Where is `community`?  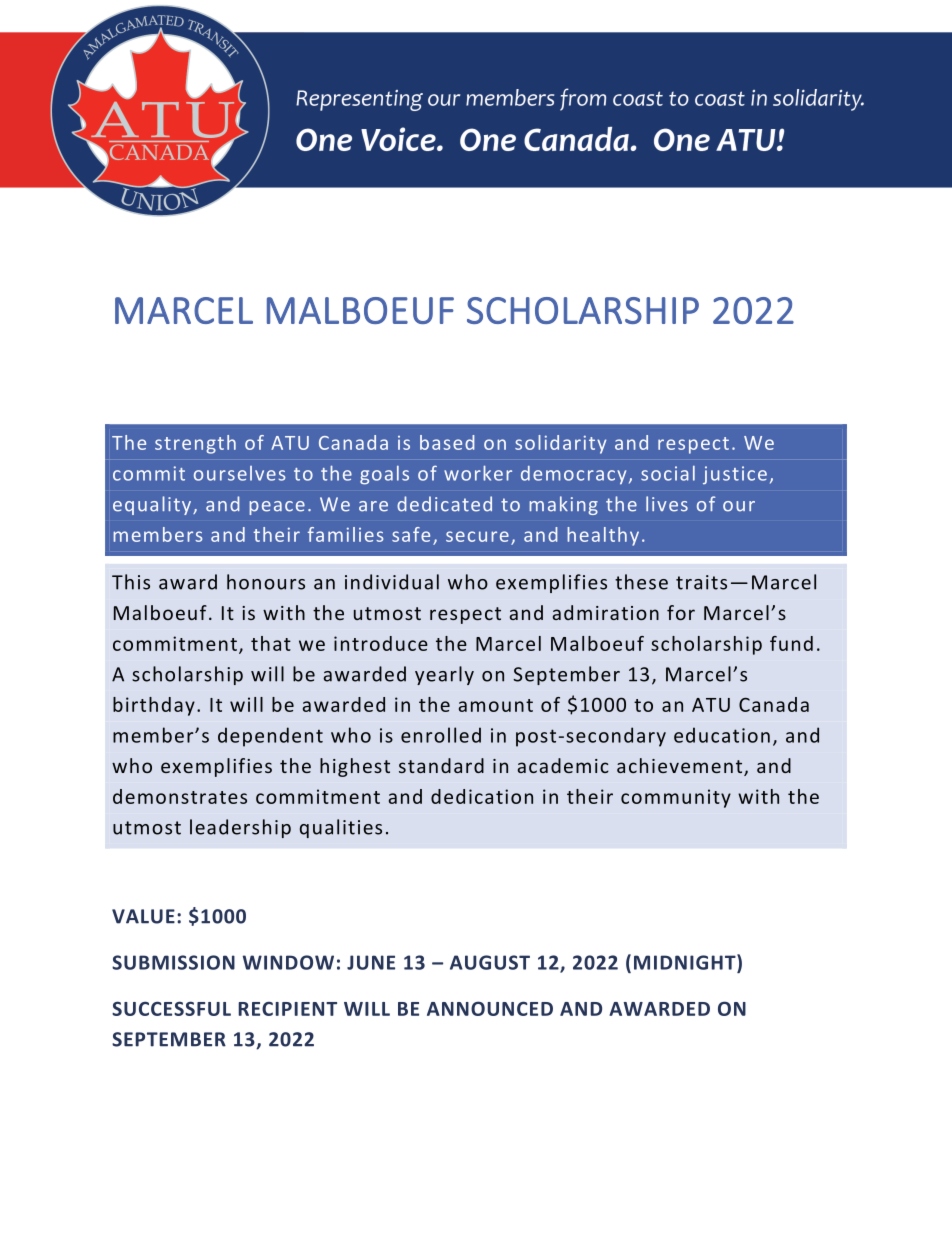 community is located at coordinates (676, 798).
